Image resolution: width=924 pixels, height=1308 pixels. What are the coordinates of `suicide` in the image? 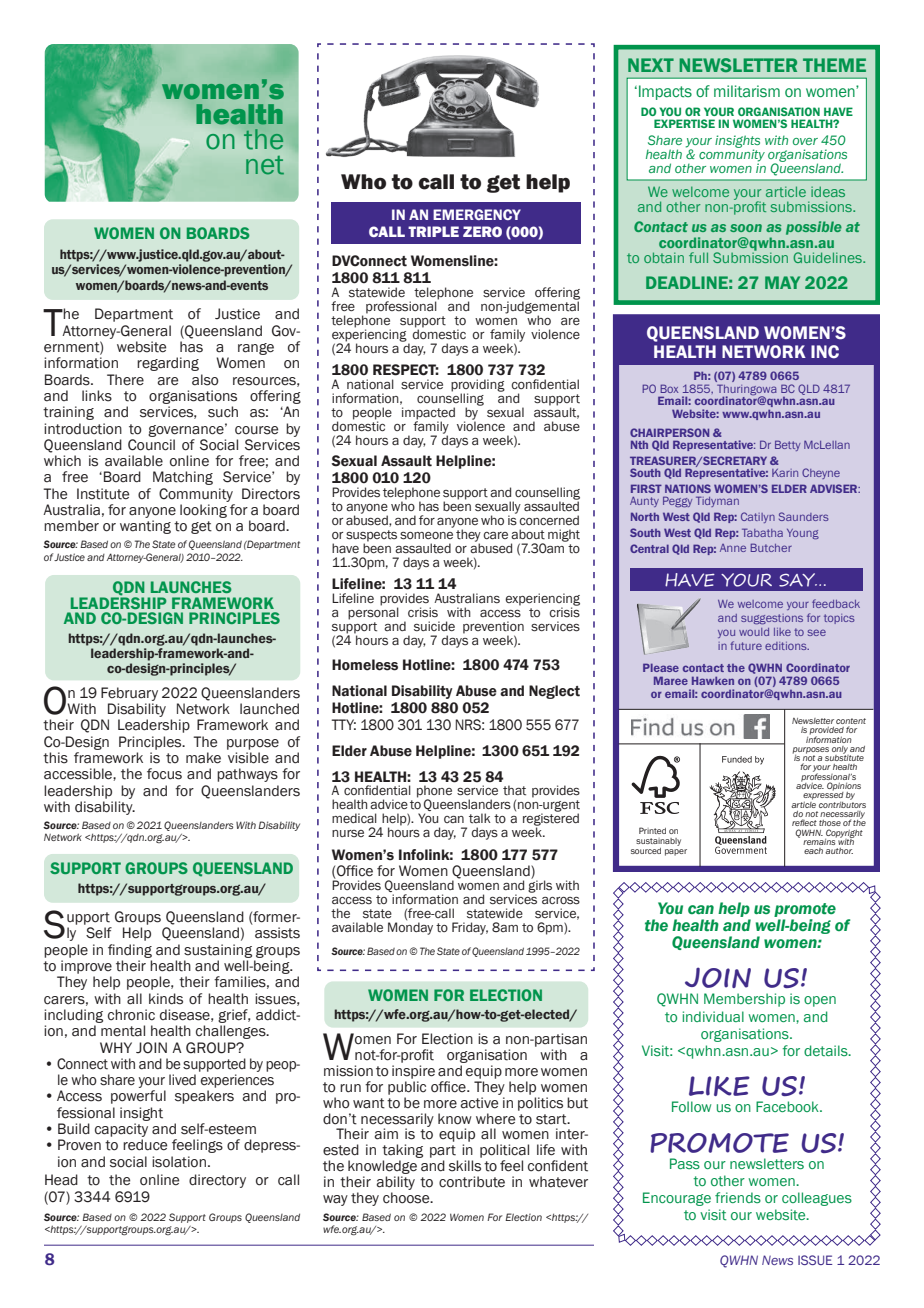 It's located at (434, 626).
